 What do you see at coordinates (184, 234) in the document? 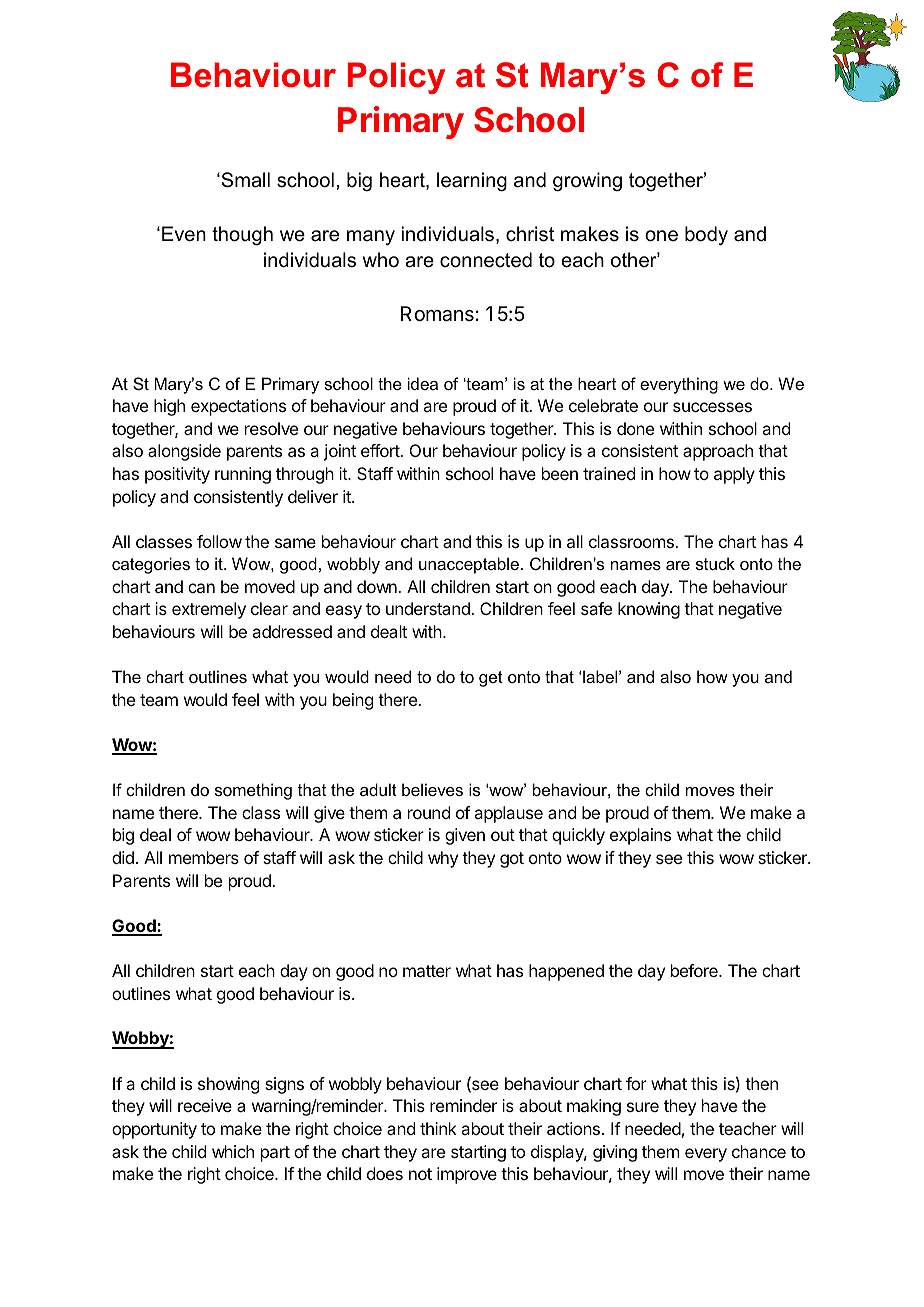
I see `Even` at bounding box center [184, 234].
